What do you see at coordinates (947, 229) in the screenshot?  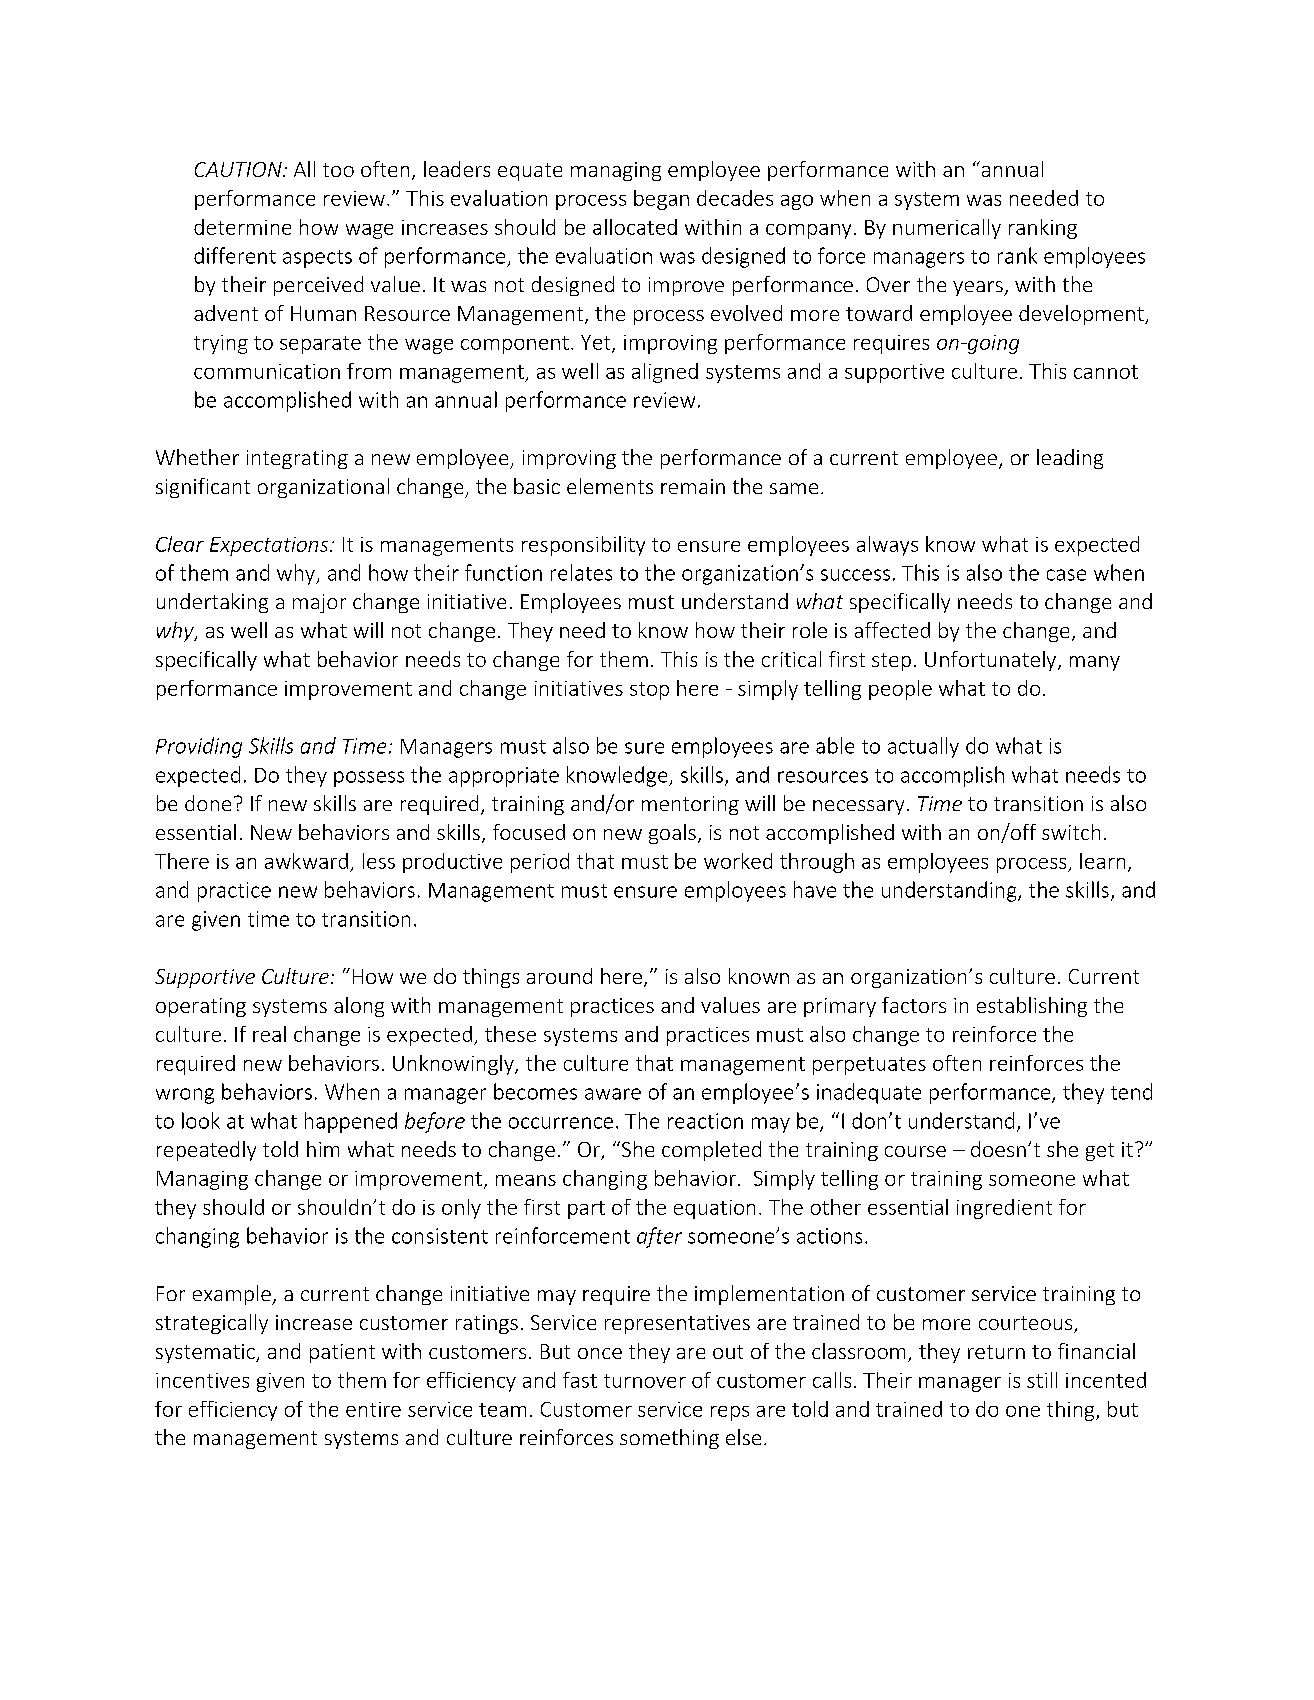 I see `numerically` at bounding box center [947, 229].
